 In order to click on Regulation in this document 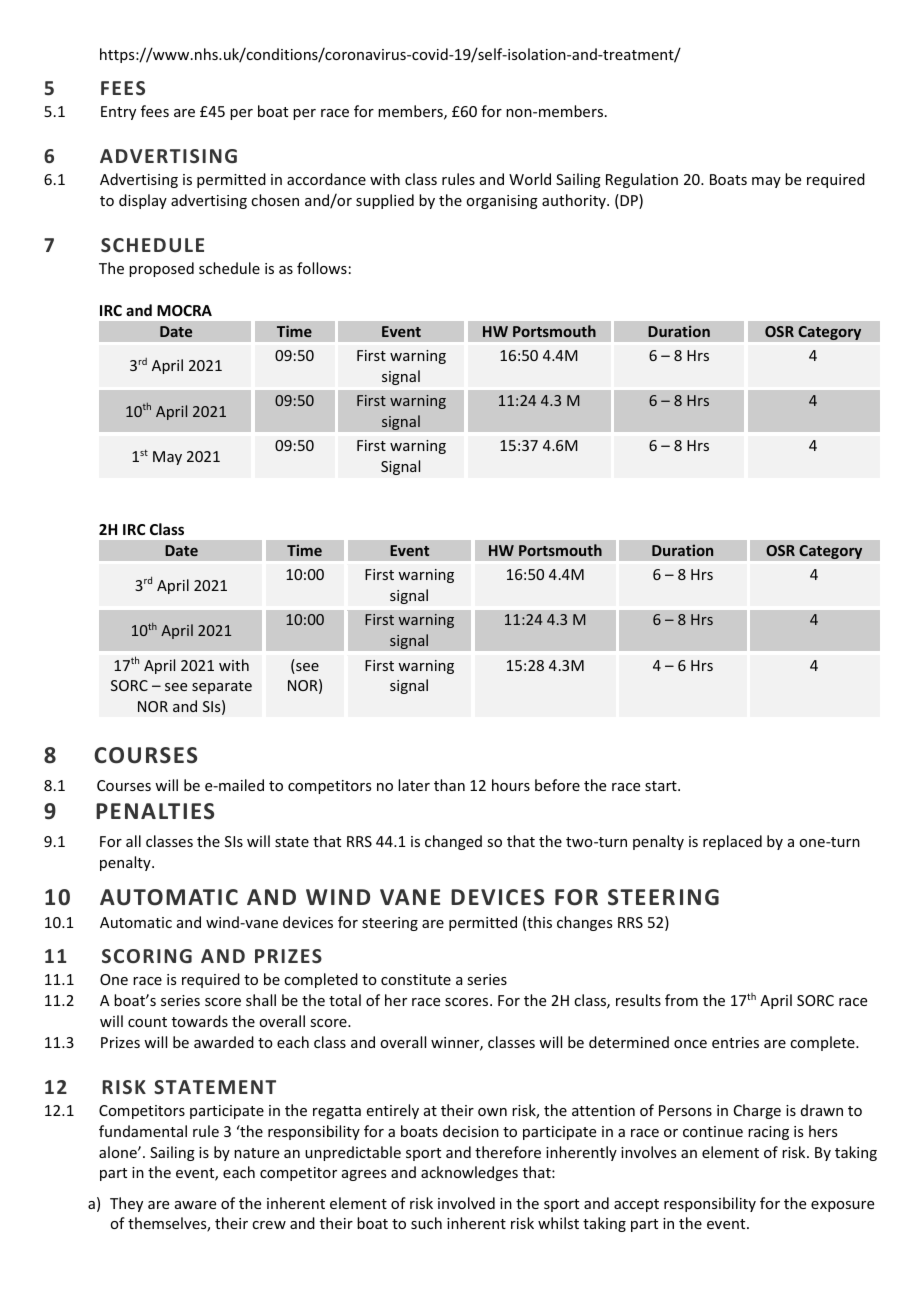, I will do `click(642, 180)`.
